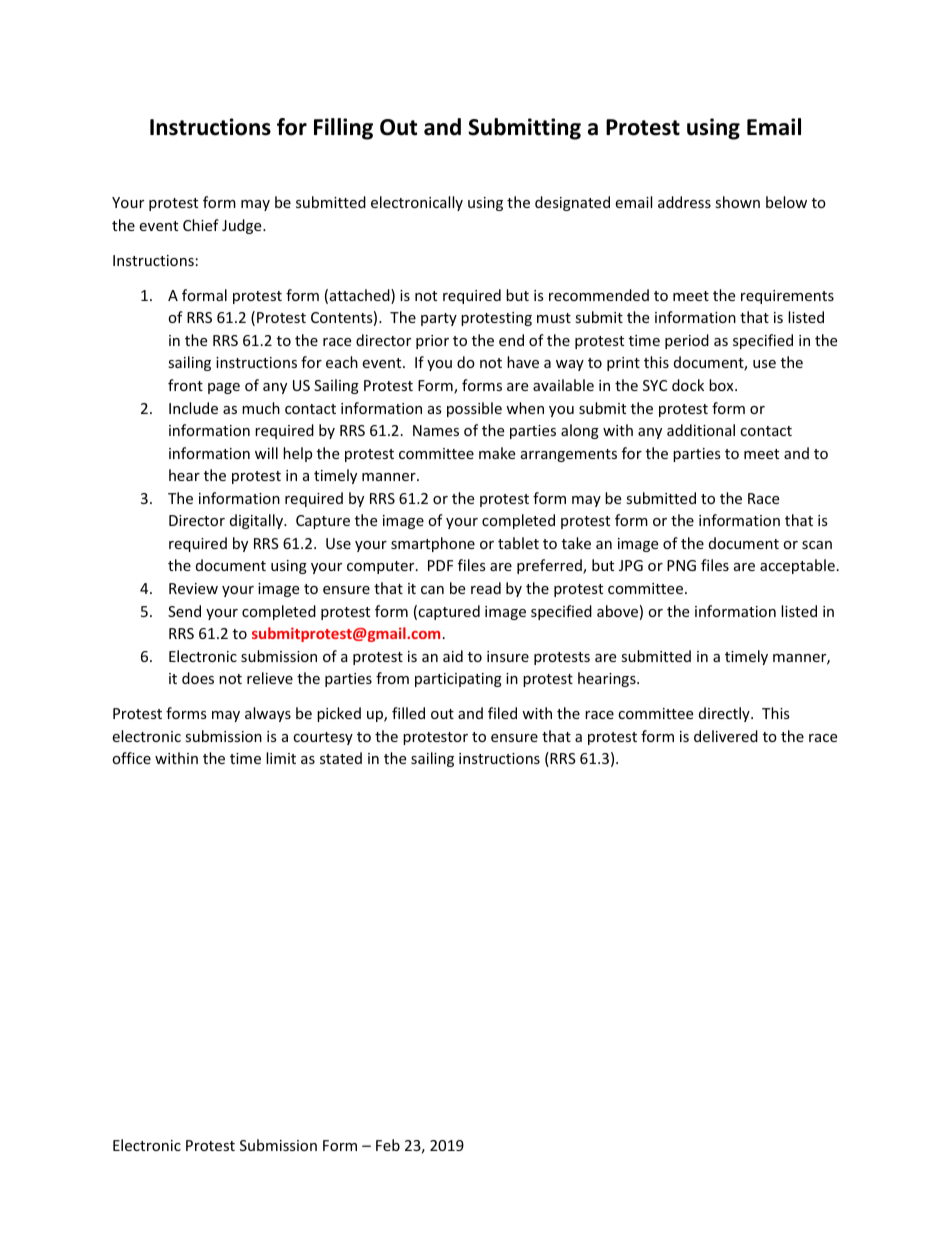 Image resolution: width=952 pixels, height=1233 pixels. I want to click on shown, so click(737, 202).
